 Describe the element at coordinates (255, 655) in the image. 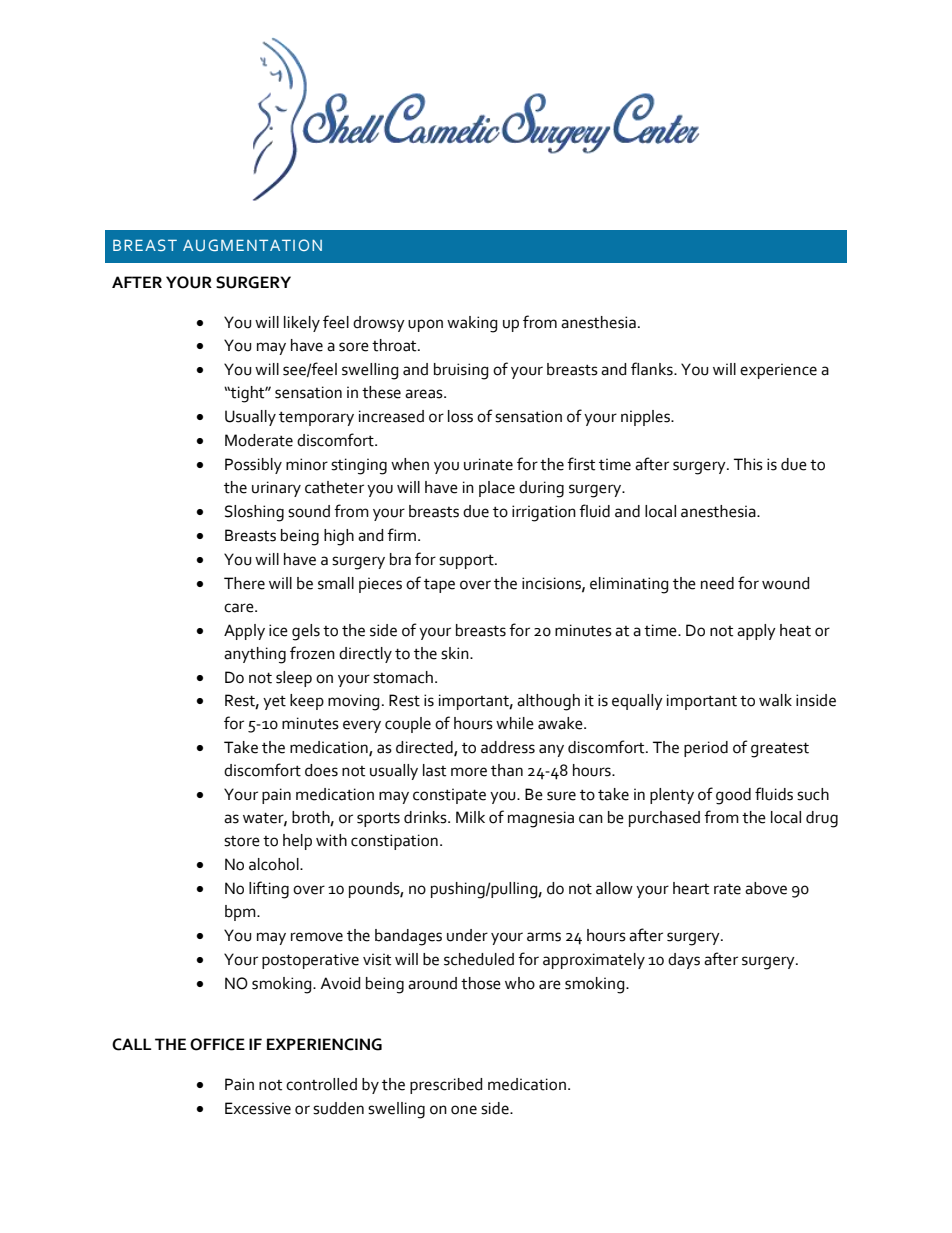

I see `anything` at that location.
